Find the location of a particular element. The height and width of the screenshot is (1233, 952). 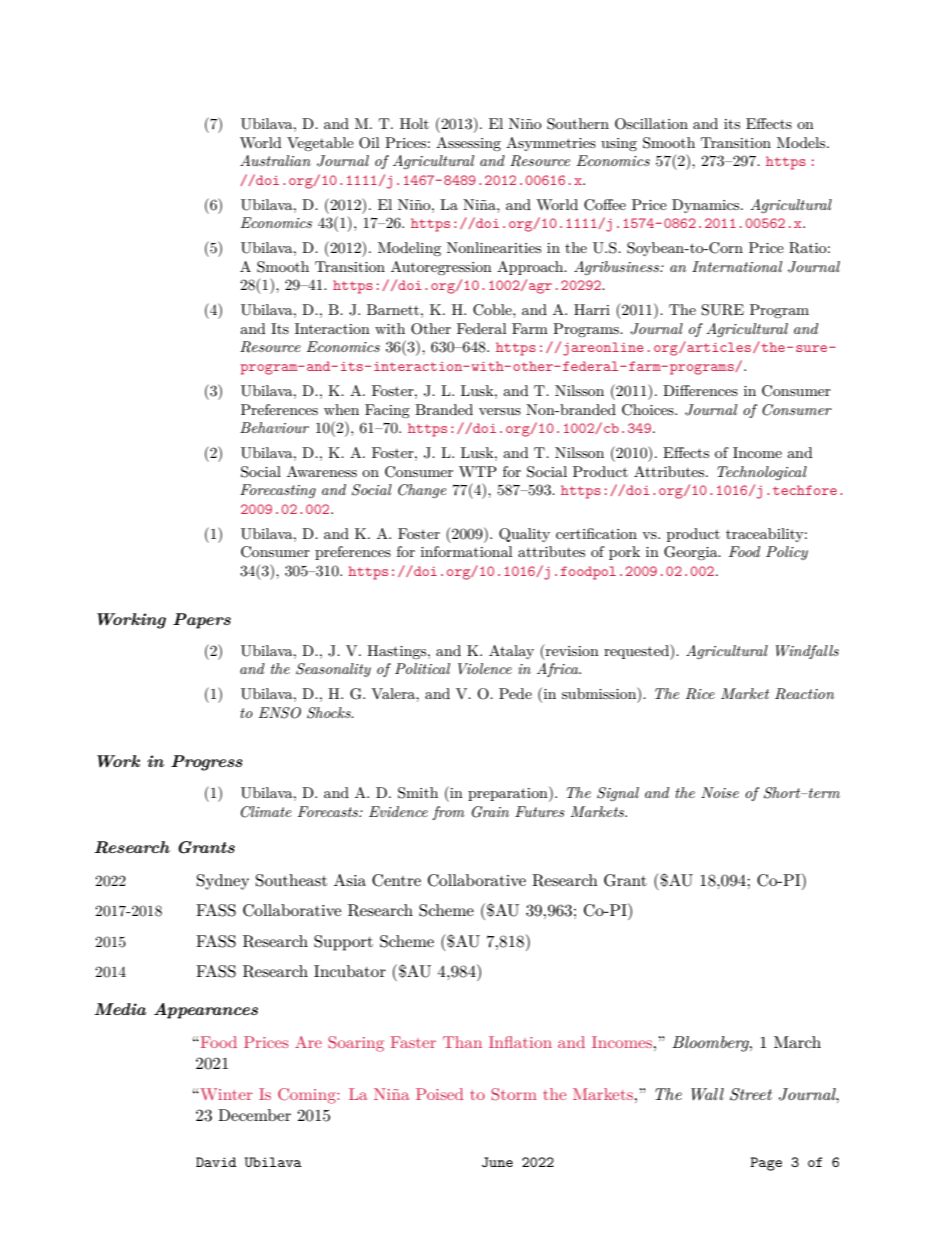

Progress is located at coordinates (207, 763).
